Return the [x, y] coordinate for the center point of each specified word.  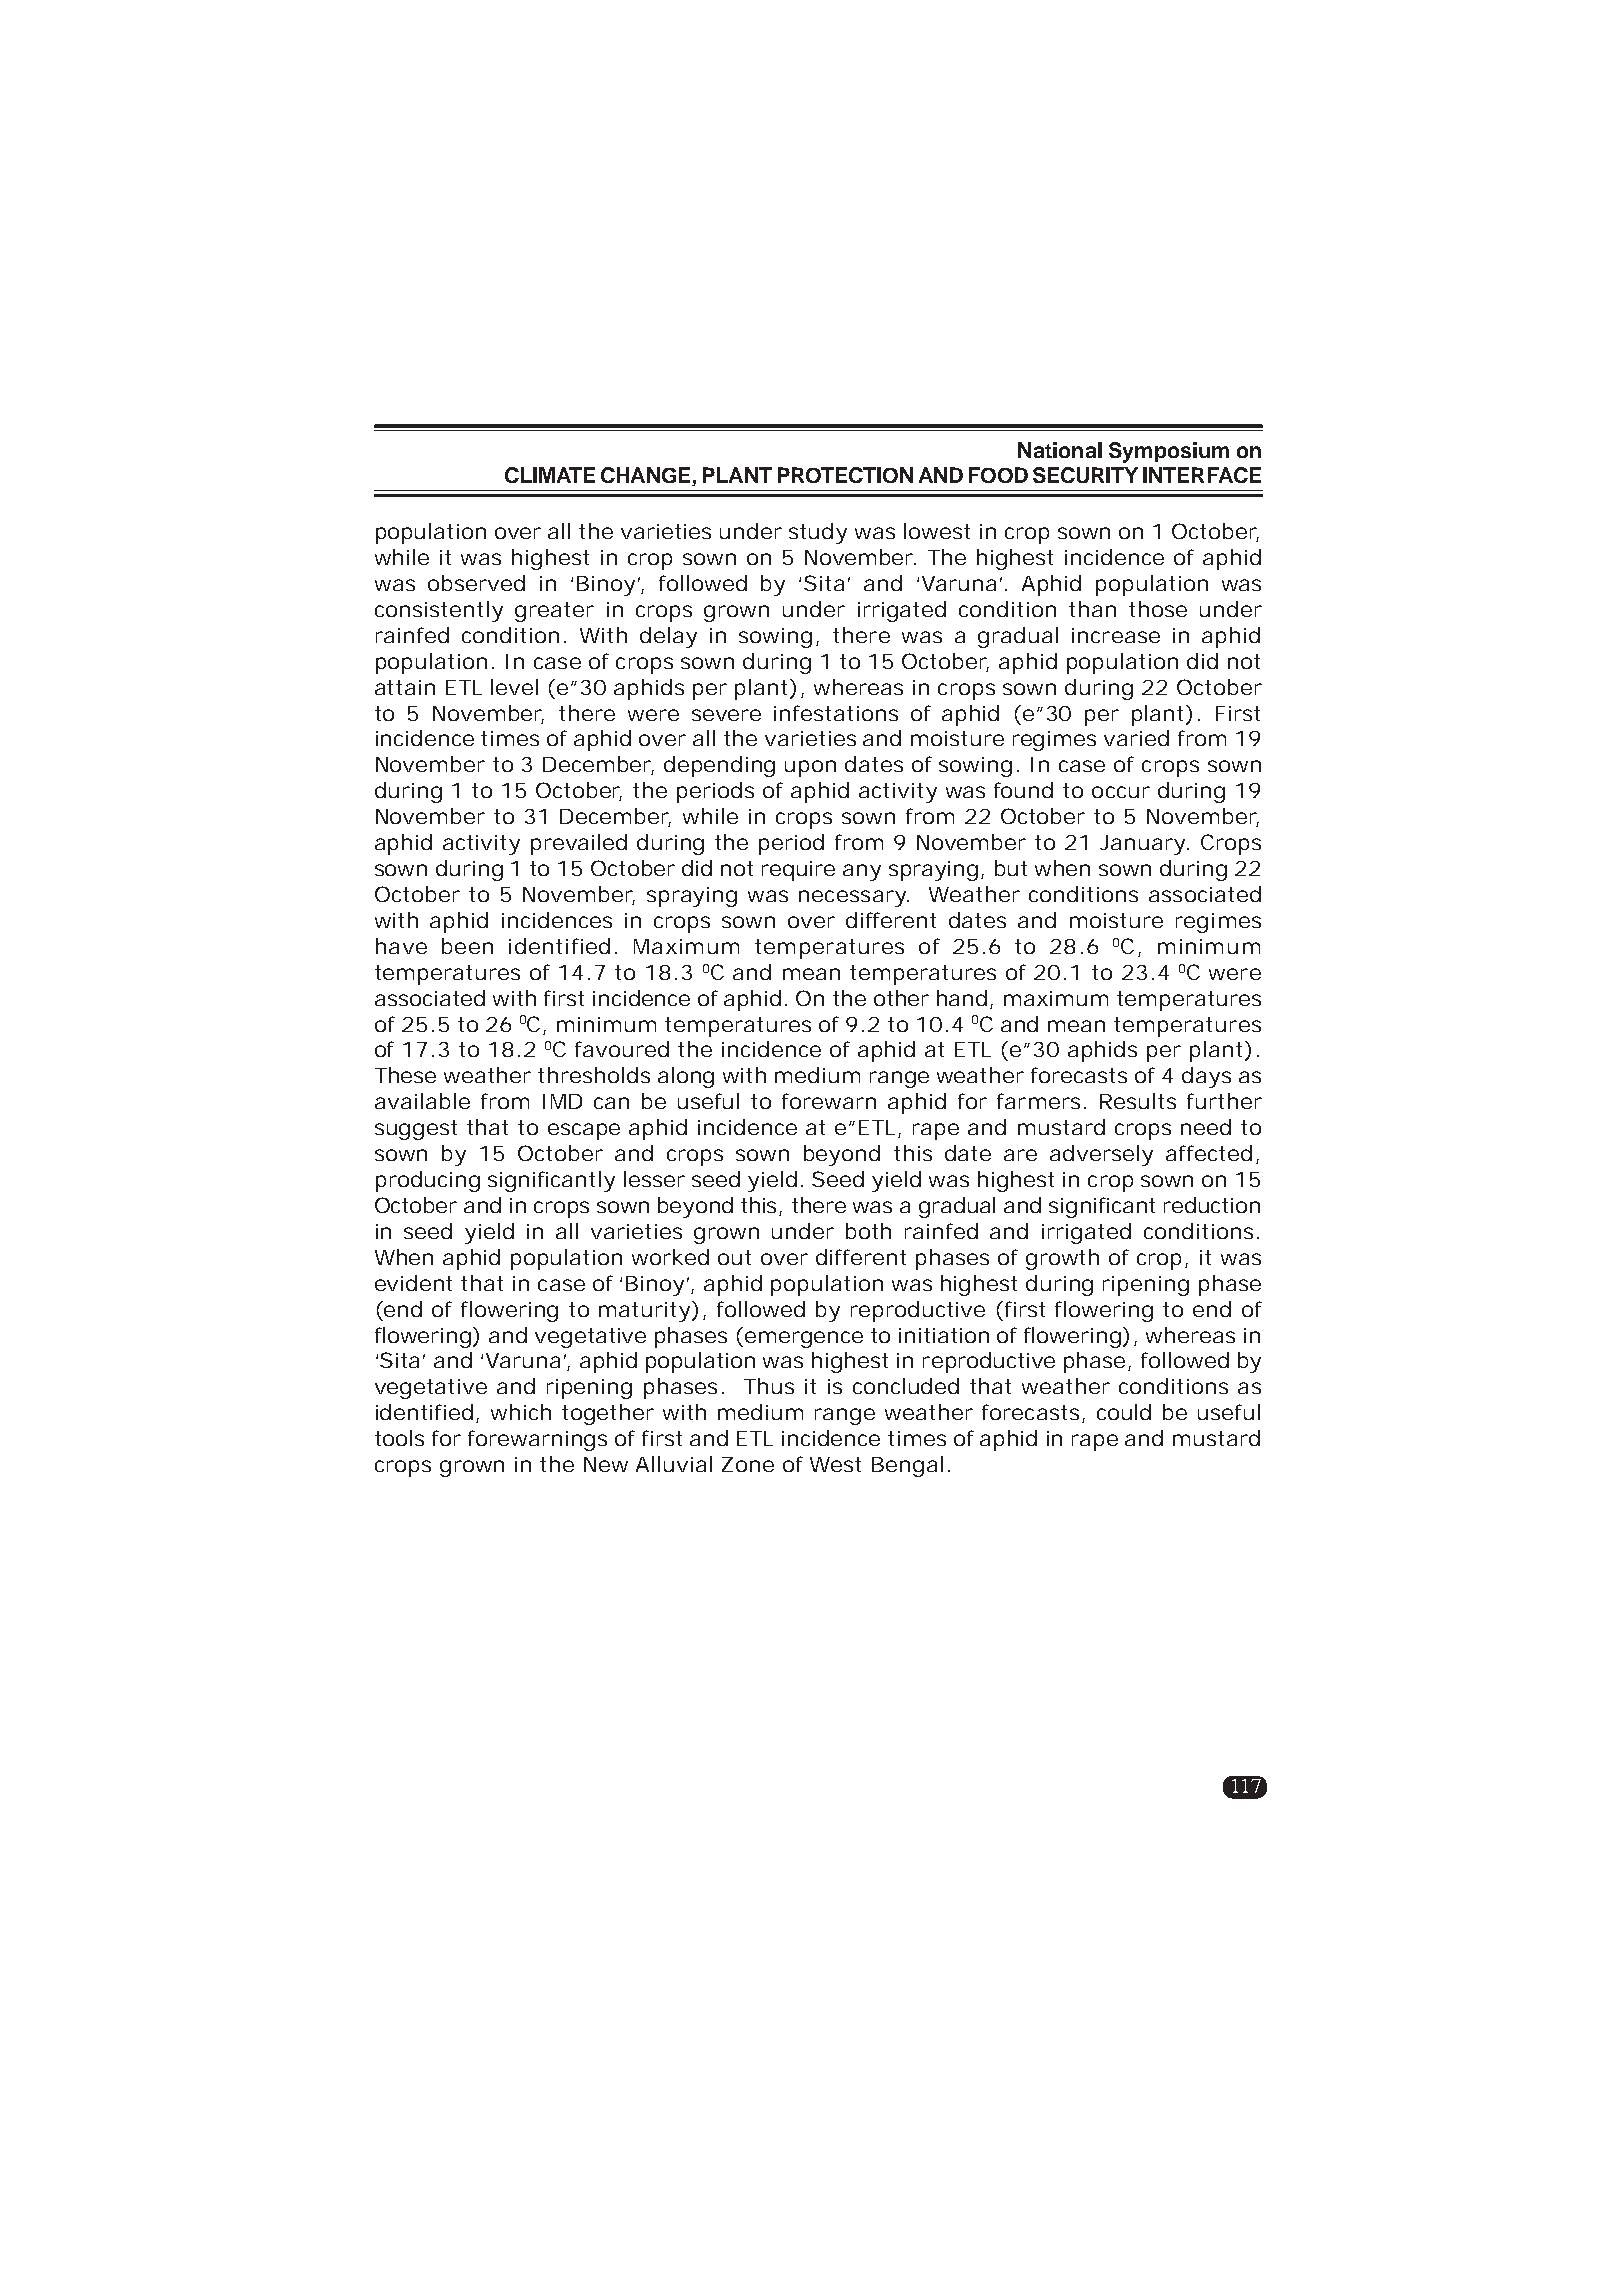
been [467, 946]
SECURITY [1085, 475]
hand [962, 998]
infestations [836, 713]
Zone [748, 1464]
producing [428, 1181]
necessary [853, 898]
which [521, 1412]
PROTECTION [845, 475]
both [868, 1231]
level [514, 687]
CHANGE [647, 476]
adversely [1101, 1155]
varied [1136, 738]
